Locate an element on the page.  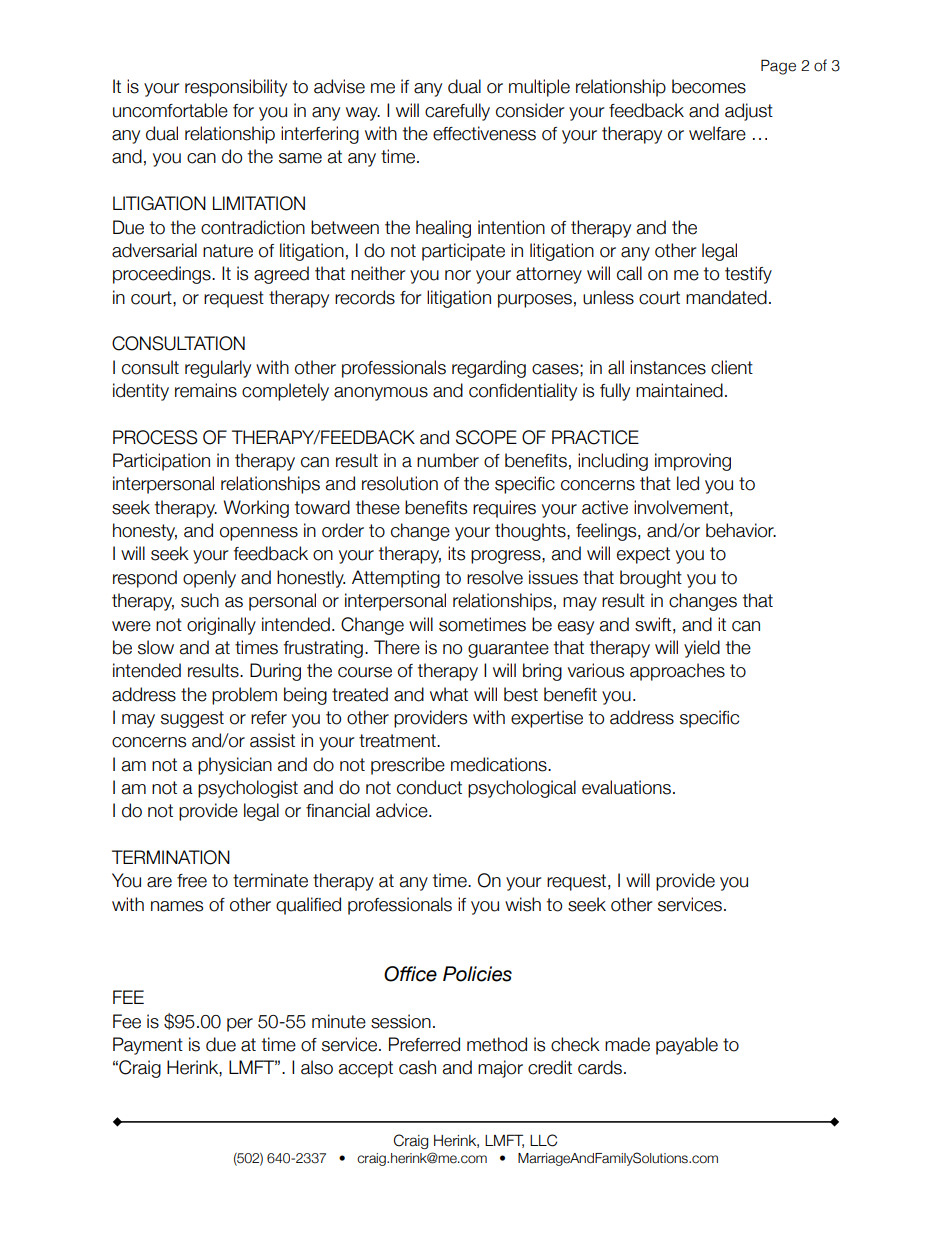
such is located at coordinates (200, 600).
